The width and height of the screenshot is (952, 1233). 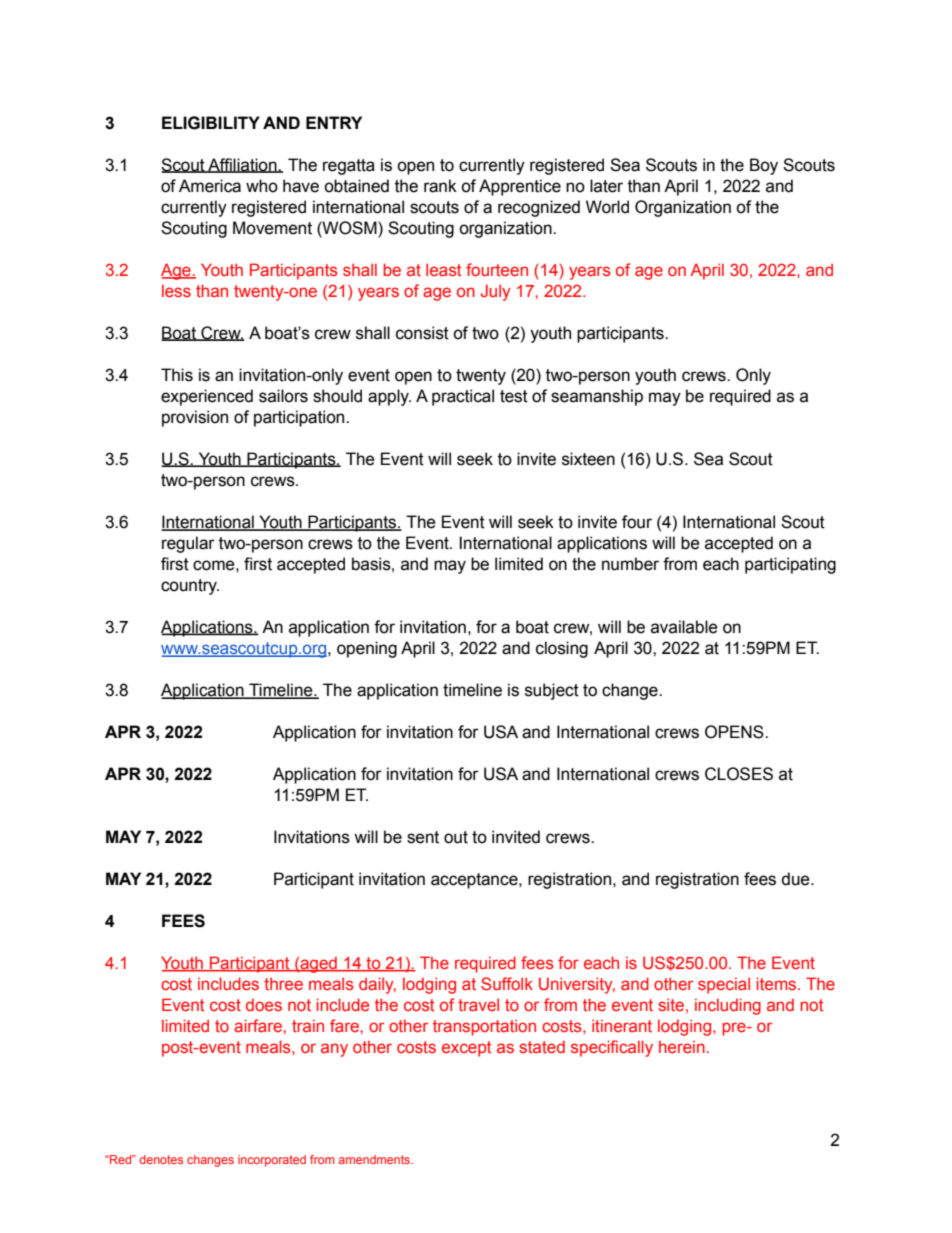 What do you see at coordinates (684, 627) in the screenshot?
I see `available` at bounding box center [684, 627].
